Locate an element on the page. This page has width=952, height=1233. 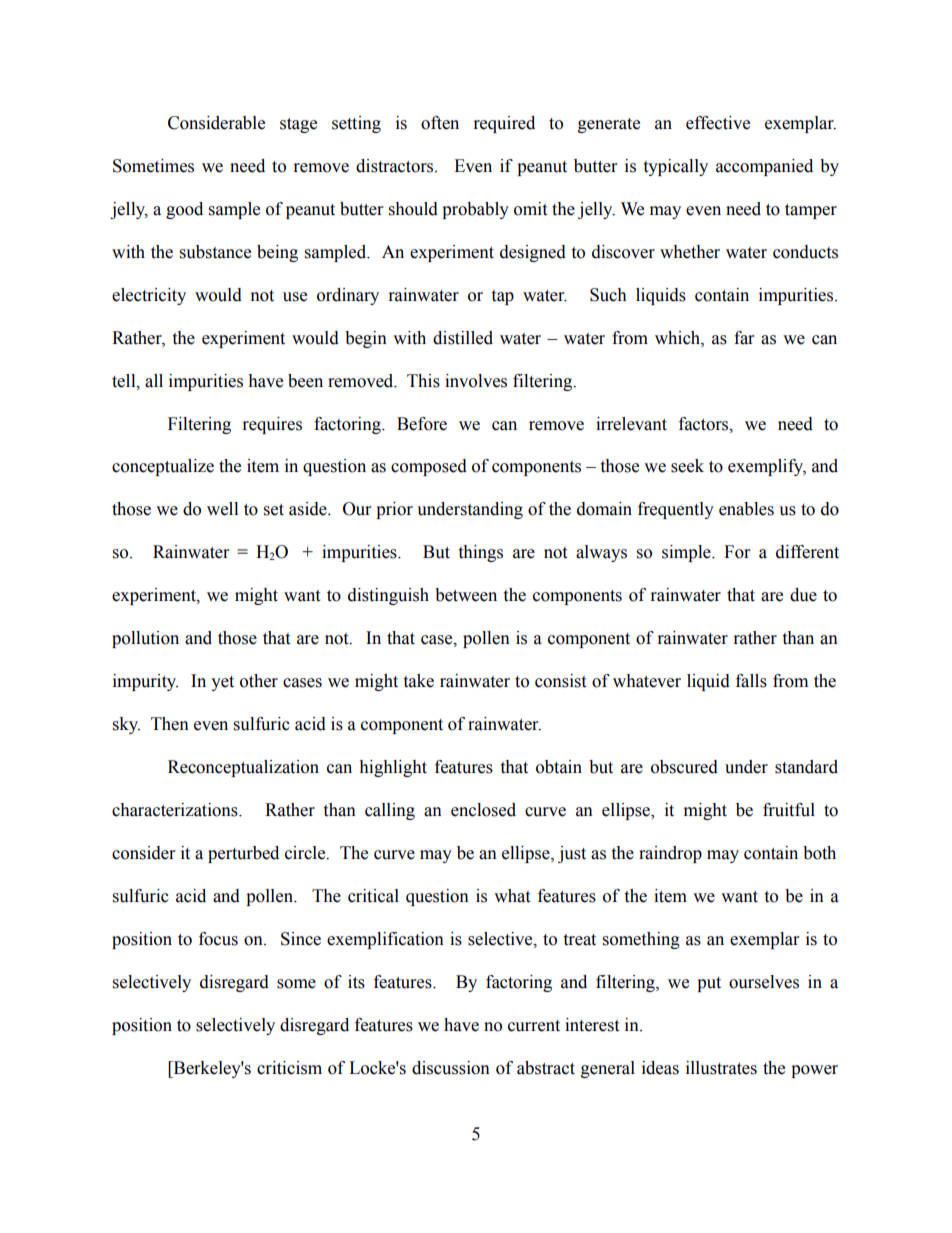
due is located at coordinates (803, 595).
